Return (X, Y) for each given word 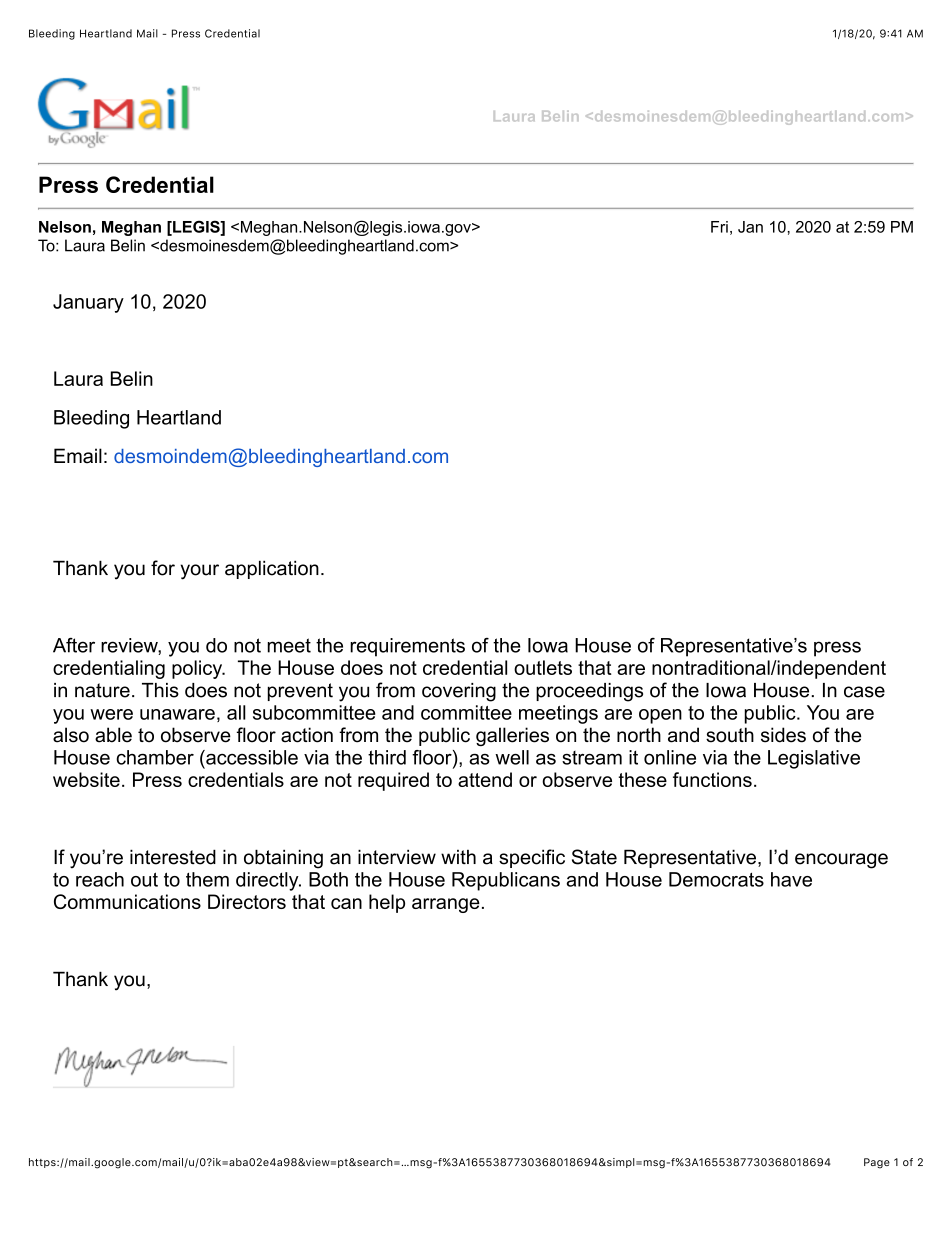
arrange (446, 905)
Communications (127, 901)
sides (783, 735)
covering (459, 692)
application (272, 569)
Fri (719, 227)
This (160, 690)
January (88, 303)
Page (877, 1163)
